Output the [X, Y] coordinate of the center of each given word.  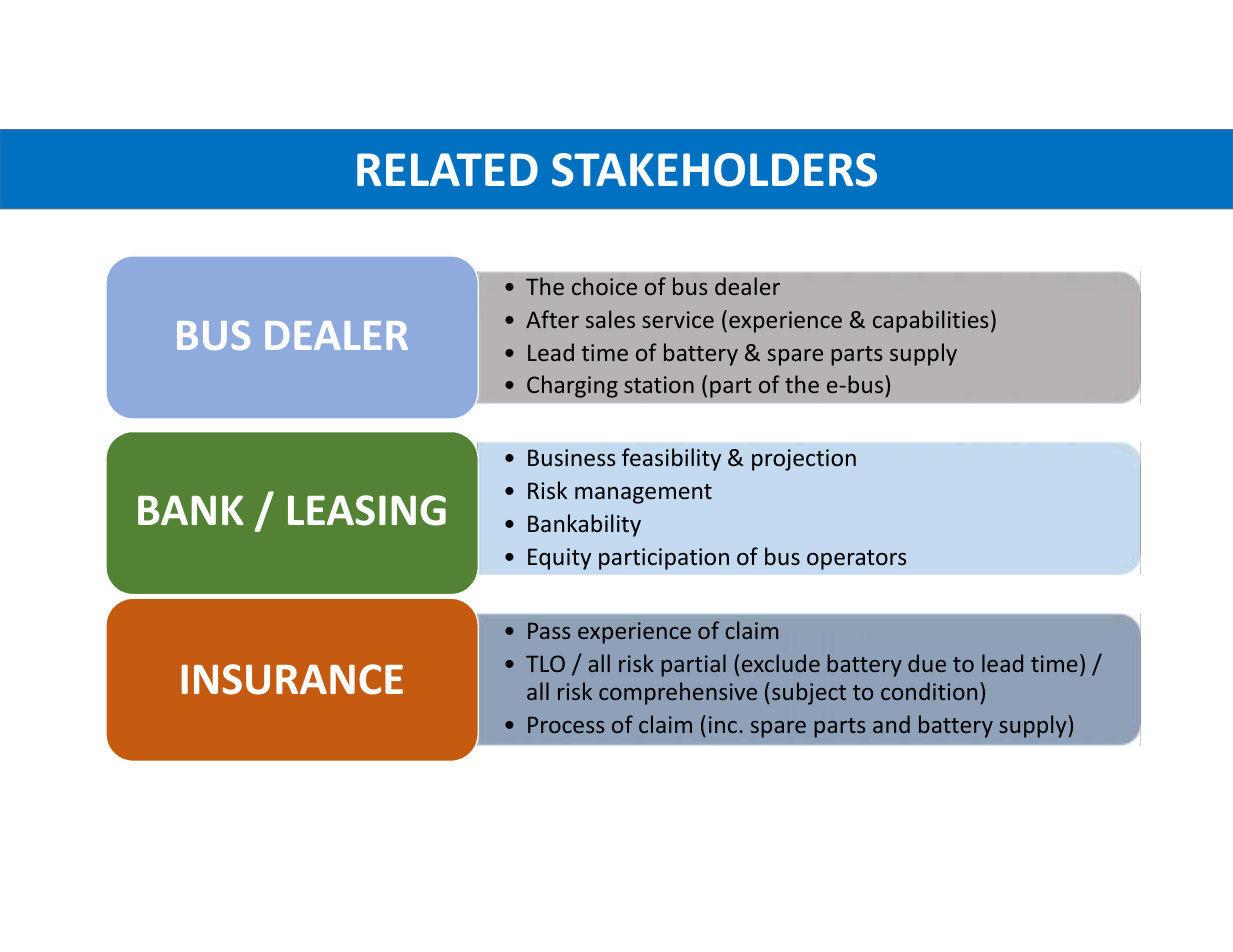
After [552, 319]
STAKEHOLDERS [714, 170]
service [678, 319]
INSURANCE [292, 679]
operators [857, 560]
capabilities [930, 321]
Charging [572, 386]
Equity [559, 559]
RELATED [447, 169]
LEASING [367, 510]
